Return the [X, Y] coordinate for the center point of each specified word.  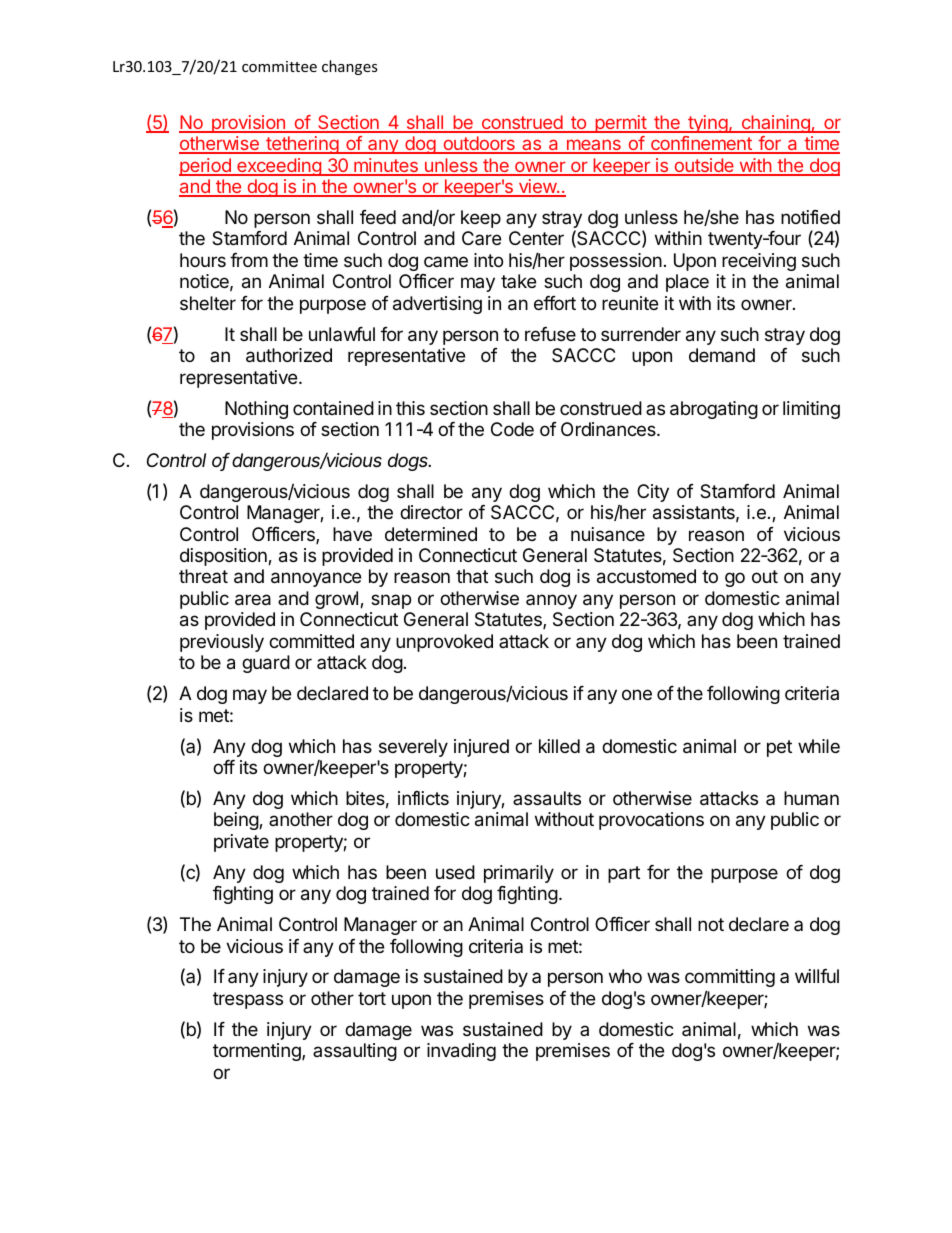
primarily [519, 874]
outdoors [479, 144]
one [637, 694]
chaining [775, 124]
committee [279, 66]
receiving [759, 262]
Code [512, 429]
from [249, 260]
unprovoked [444, 643]
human [811, 798]
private [241, 843]
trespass [248, 1000]
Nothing [256, 410]
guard [266, 664]
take [518, 281]
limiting [811, 410]
